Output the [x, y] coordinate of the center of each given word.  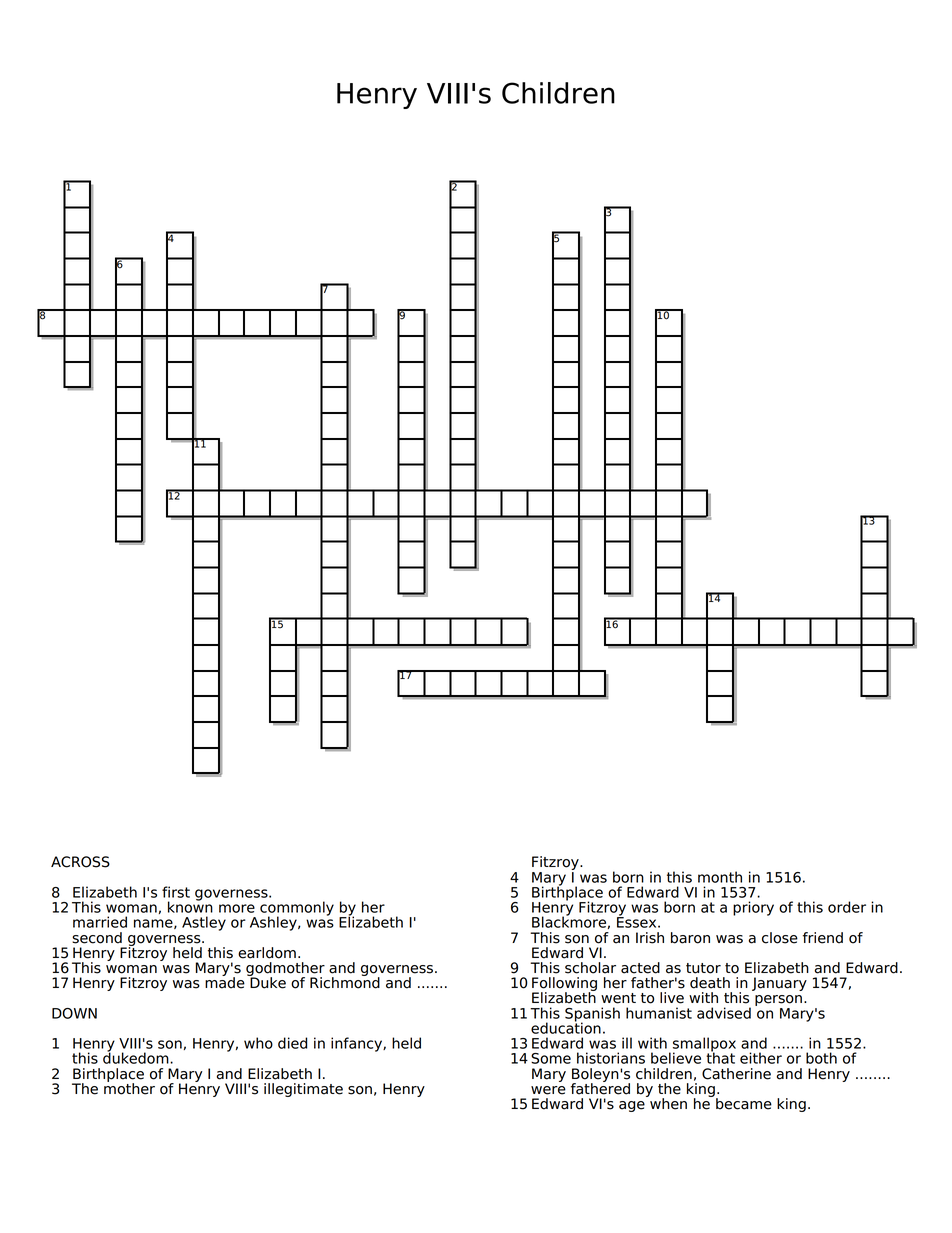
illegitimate [303, 1090]
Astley [204, 923]
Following [564, 985]
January [779, 984]
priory [753, 908]
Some [551, 1058]
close [780, 938]
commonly [297, 909]
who [258, 1043]
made [225, 982]
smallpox [704, 1045]
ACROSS [80, 862]
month [720, 877]
